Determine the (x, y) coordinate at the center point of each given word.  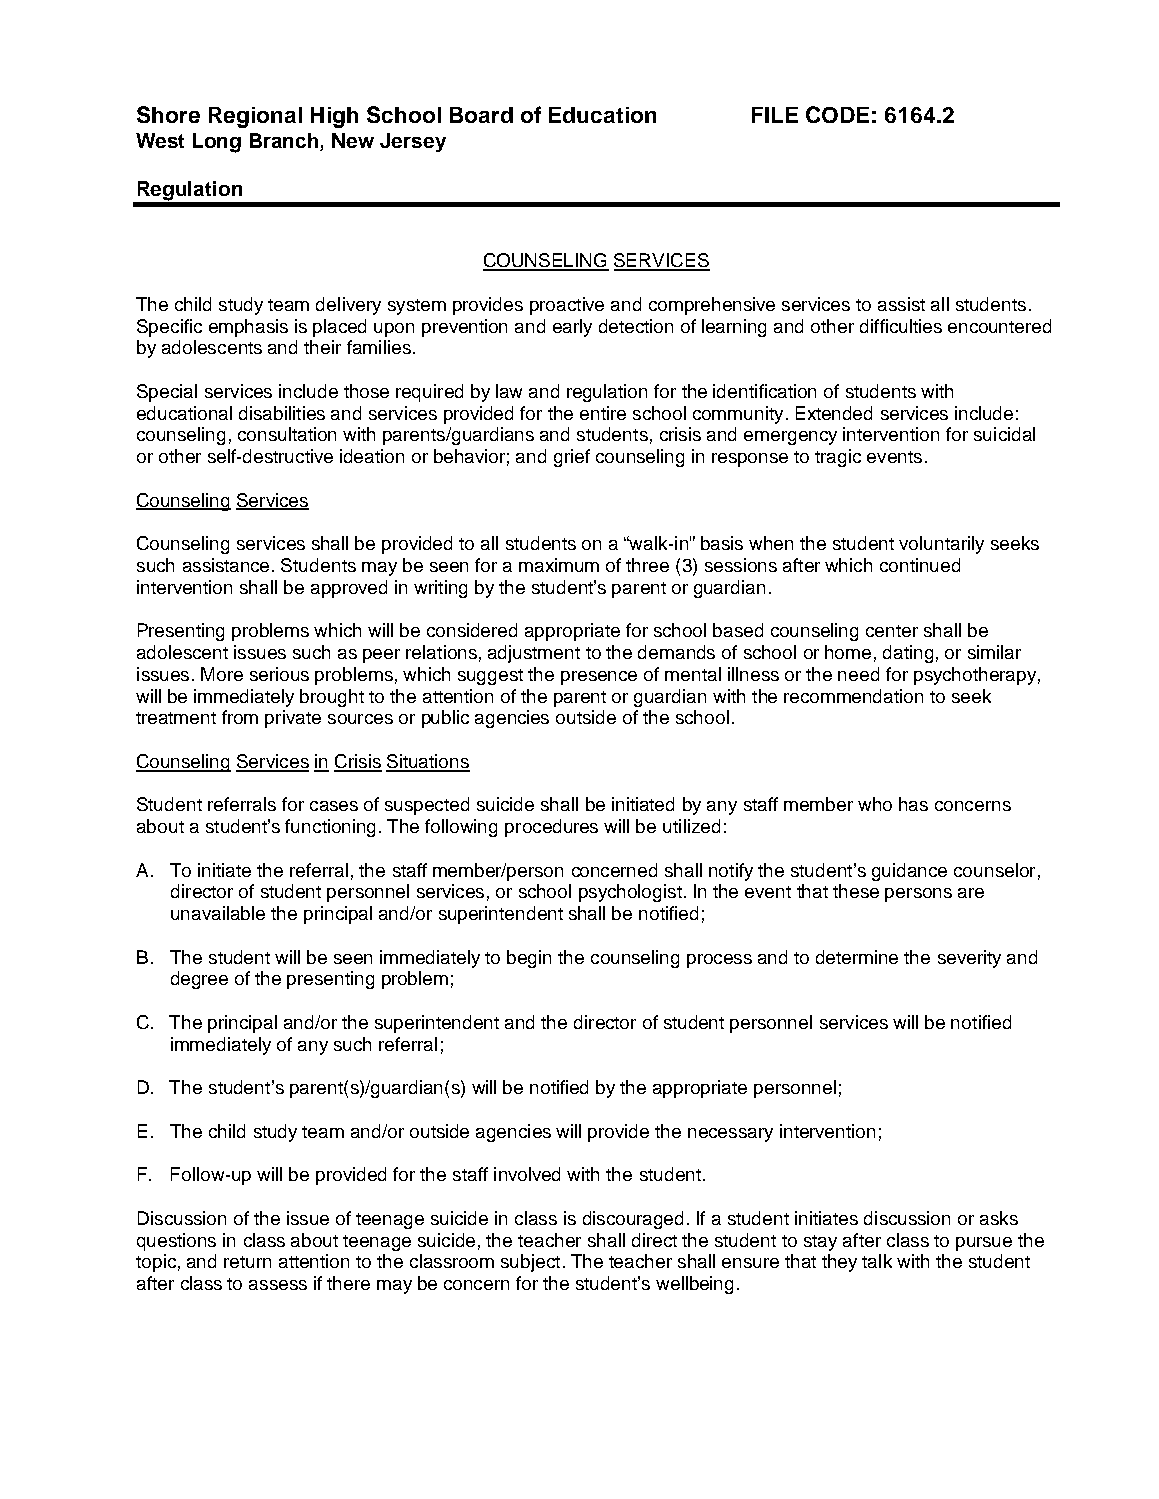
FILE (775, 115)
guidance (909, 872)
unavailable (218, 913)
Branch (284, 140)
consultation (287, 434)
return (247, 1262)
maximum (559, 565)
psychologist (630, 893)
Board (481, 115)
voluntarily (941, 545)
